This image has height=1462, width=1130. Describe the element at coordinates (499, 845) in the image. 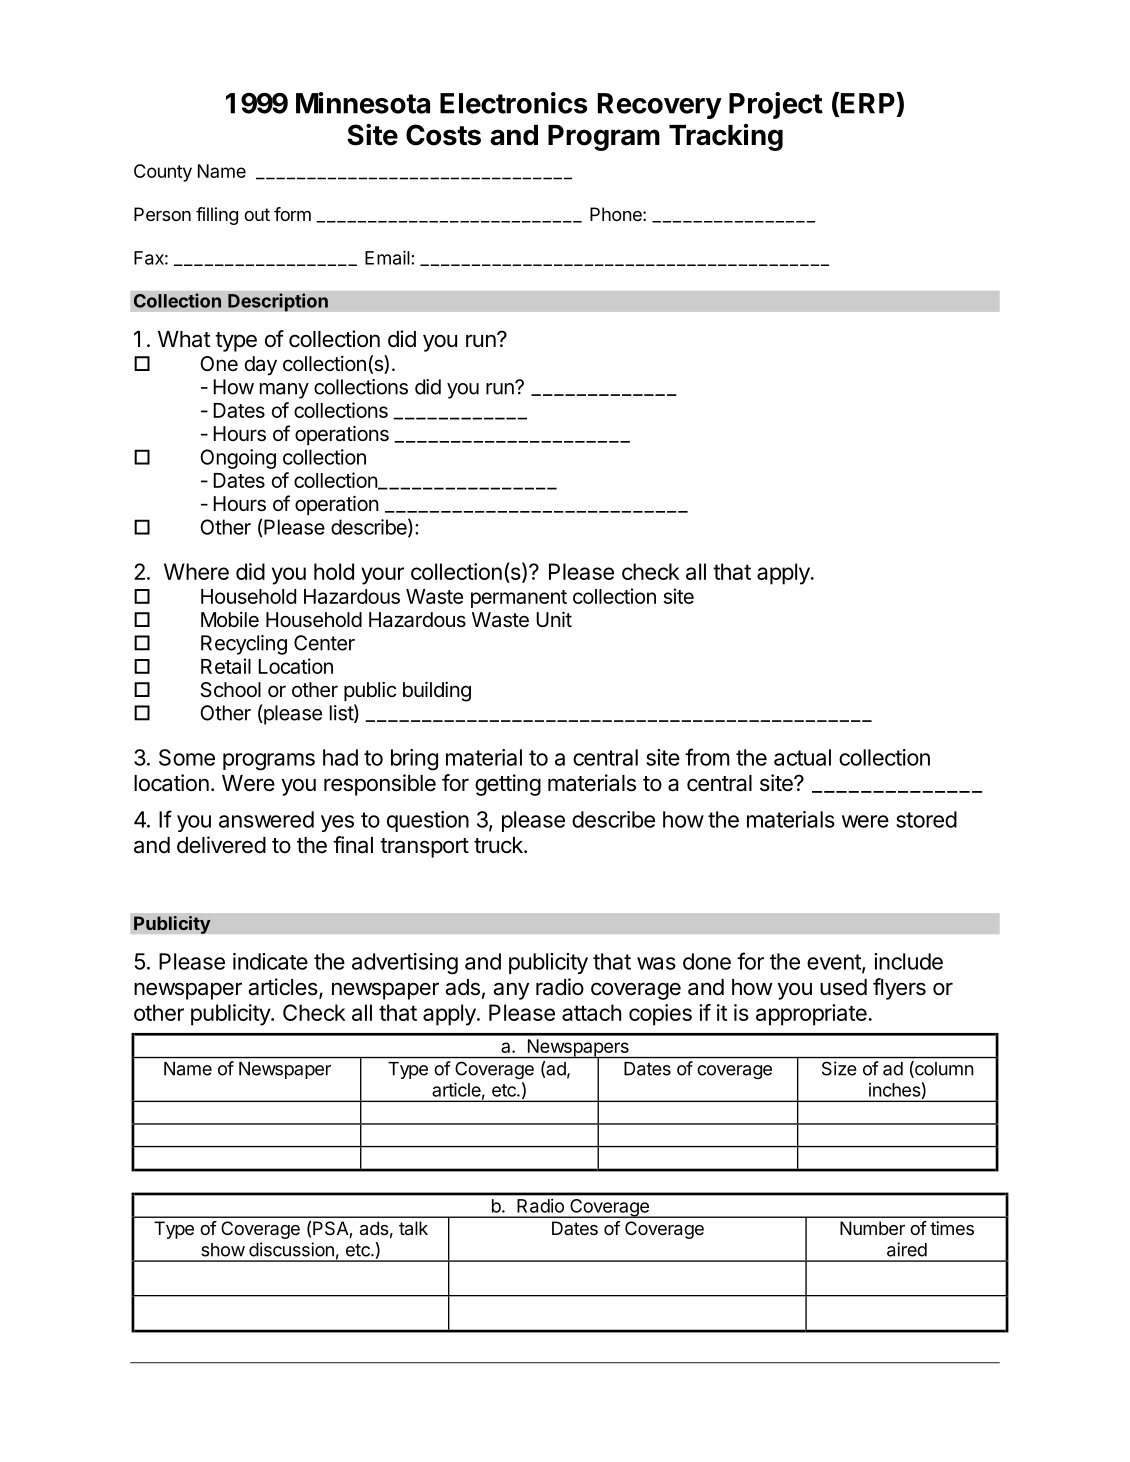

I see `truck` at that location.
